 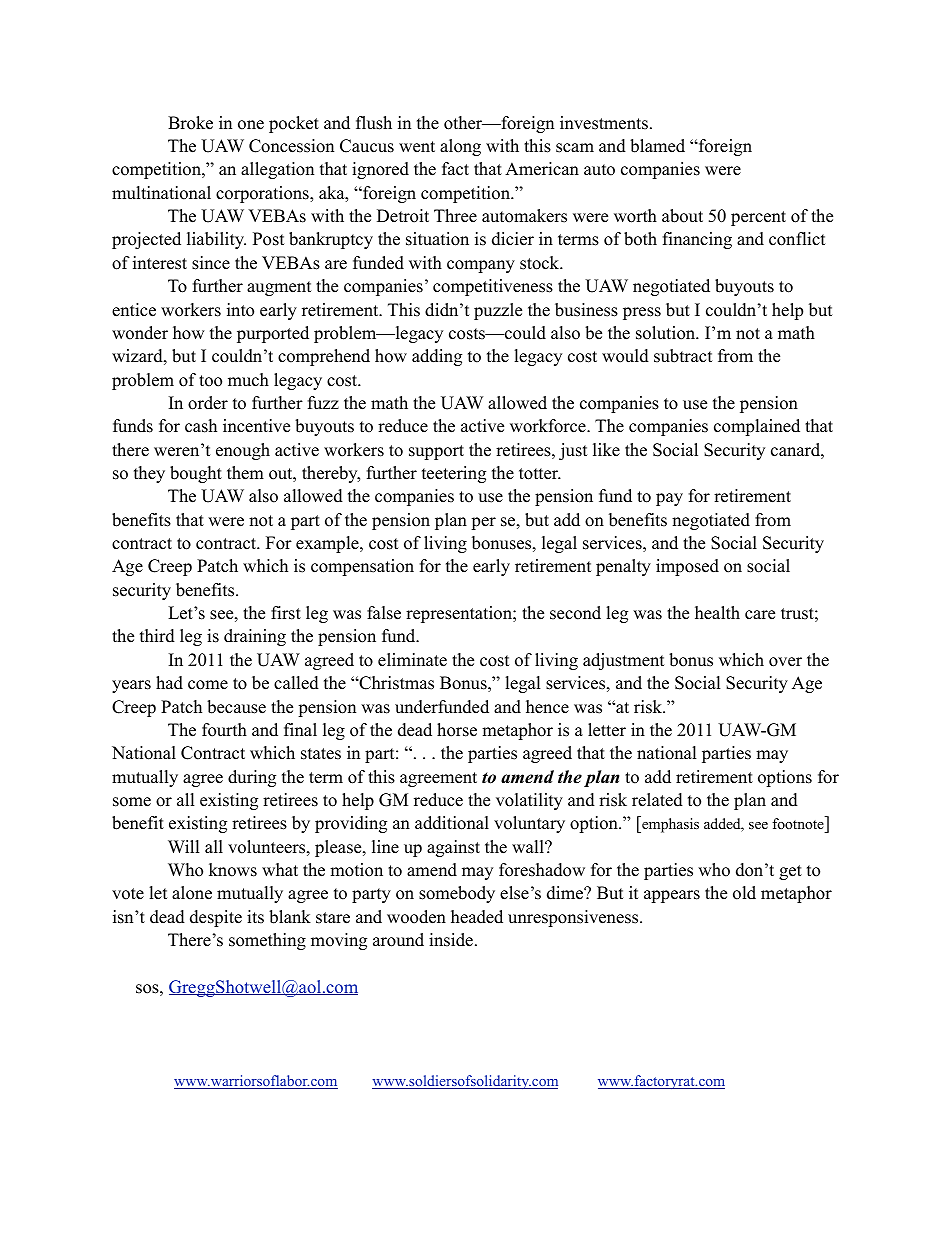 What do you see at coordinates (687, 567) in the screenshot?
I see `imposed` at bounding box center [687, 567].
